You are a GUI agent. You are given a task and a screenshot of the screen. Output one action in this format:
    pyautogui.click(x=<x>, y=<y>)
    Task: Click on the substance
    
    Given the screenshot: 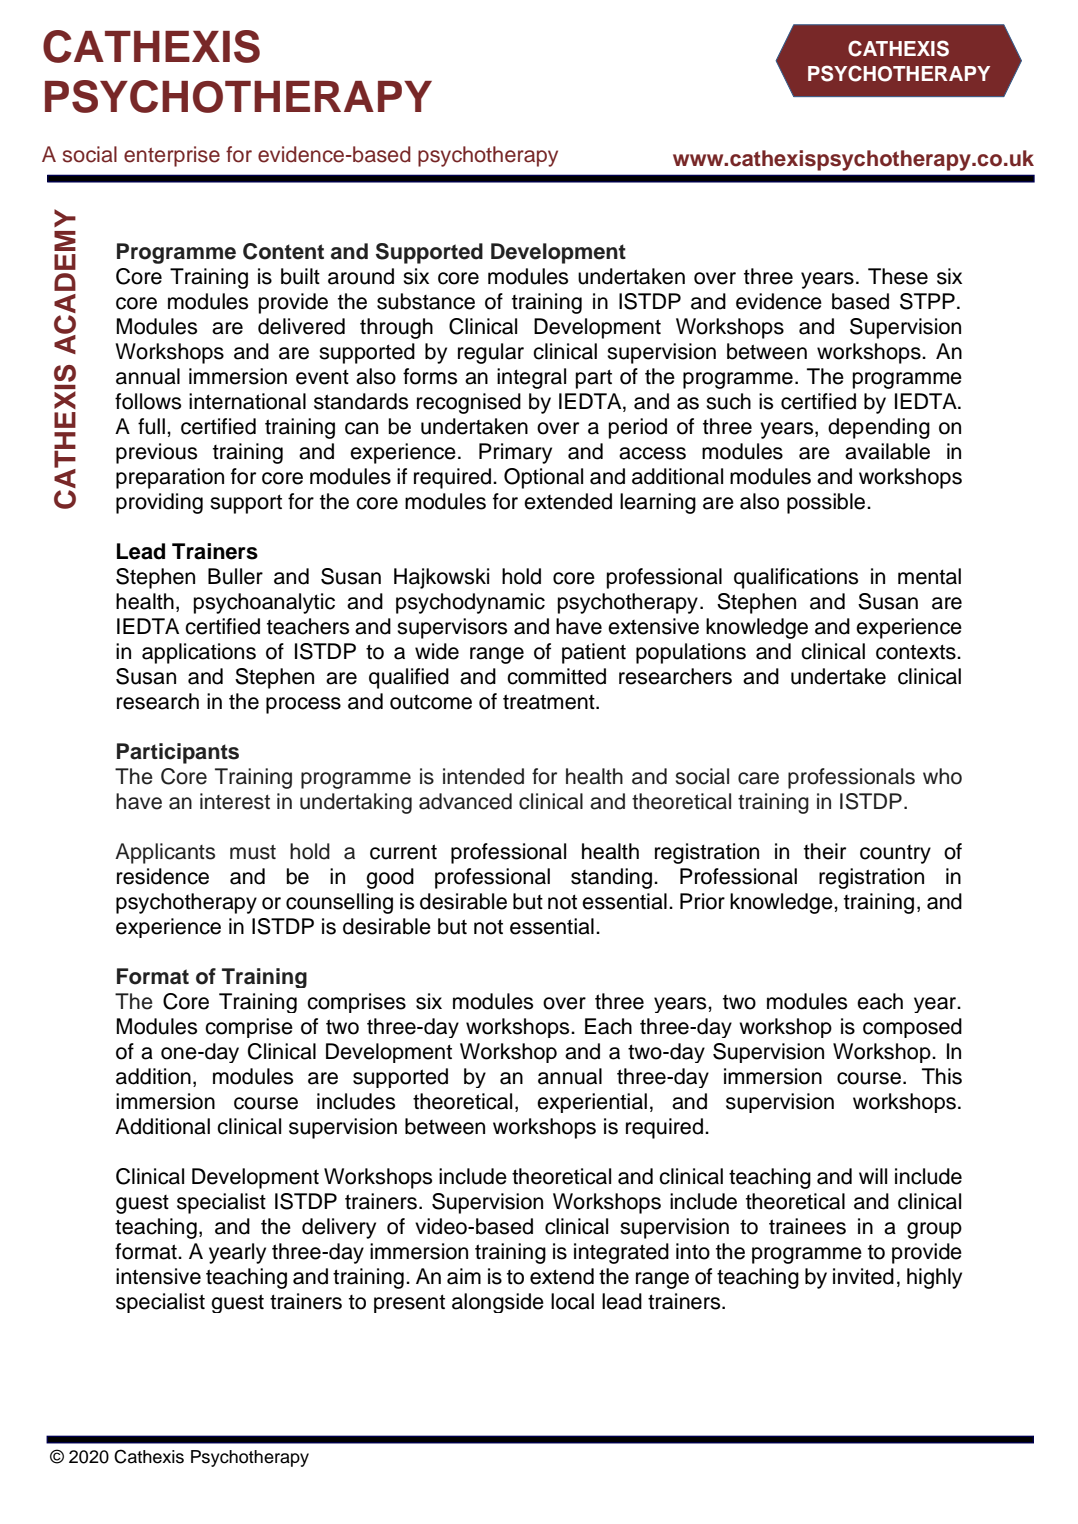 What is the action you would take?
    pyautogui.click(x=426, y=301)
